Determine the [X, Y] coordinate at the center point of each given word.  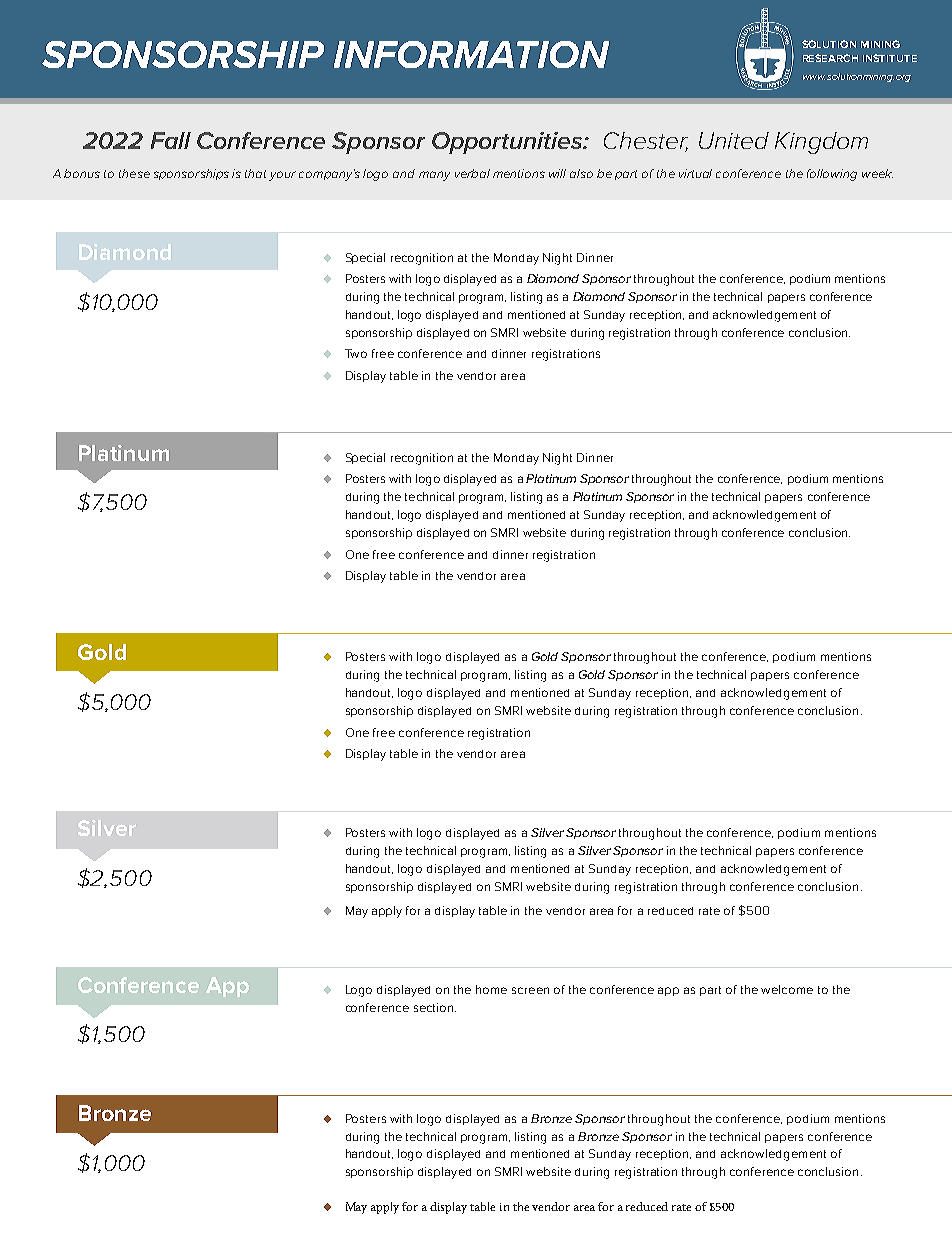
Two [356, 353]
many [434, 176]
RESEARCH [830, 58]
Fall [171, 140]
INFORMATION [471, 54]
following [832, 175]
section [435, 1007]
